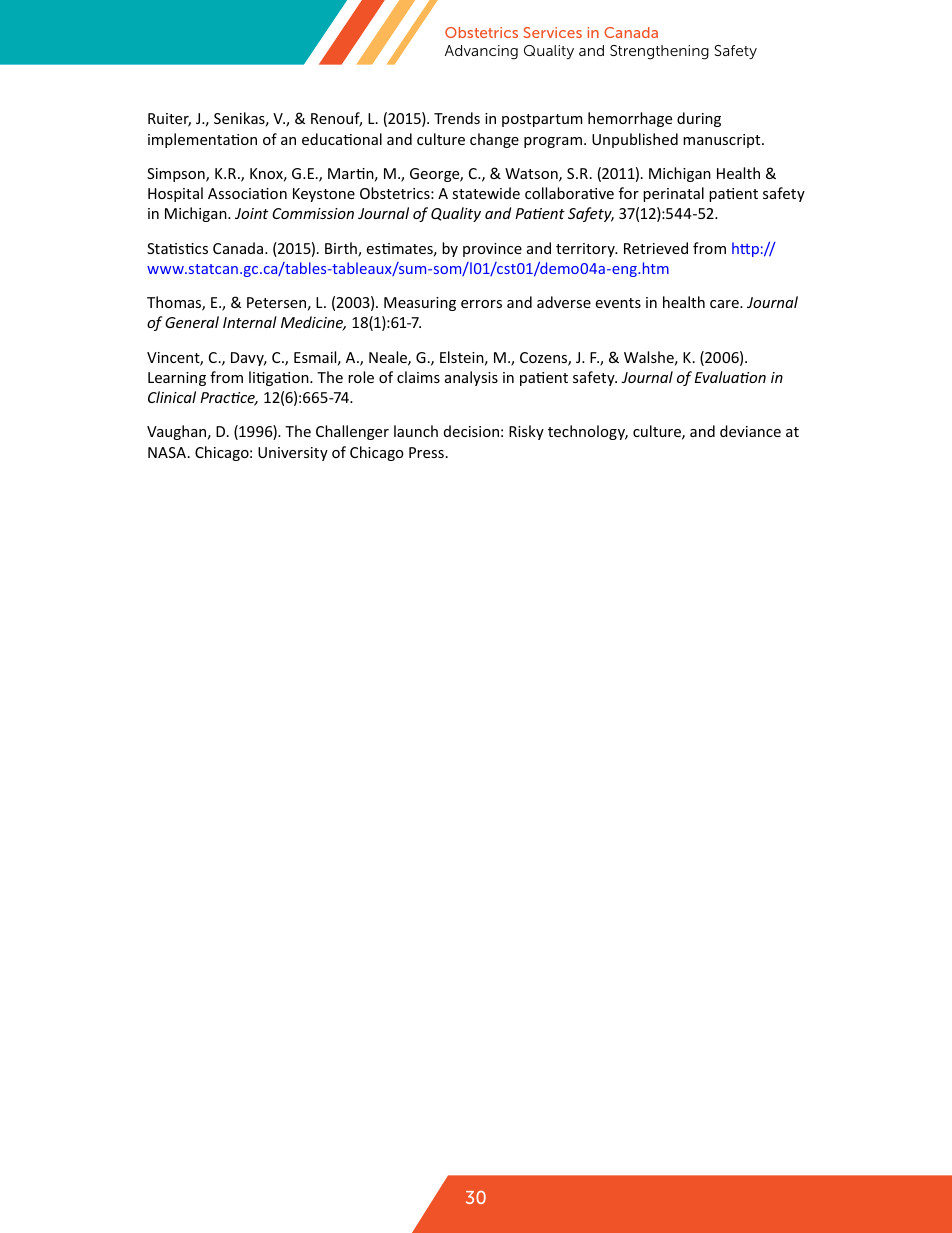 Image resolution: width=952 pixels, height=1233 pixels. What do you see at coordinates (618, 303) in the document?
I see `events` at bounding box center [618, 303].
